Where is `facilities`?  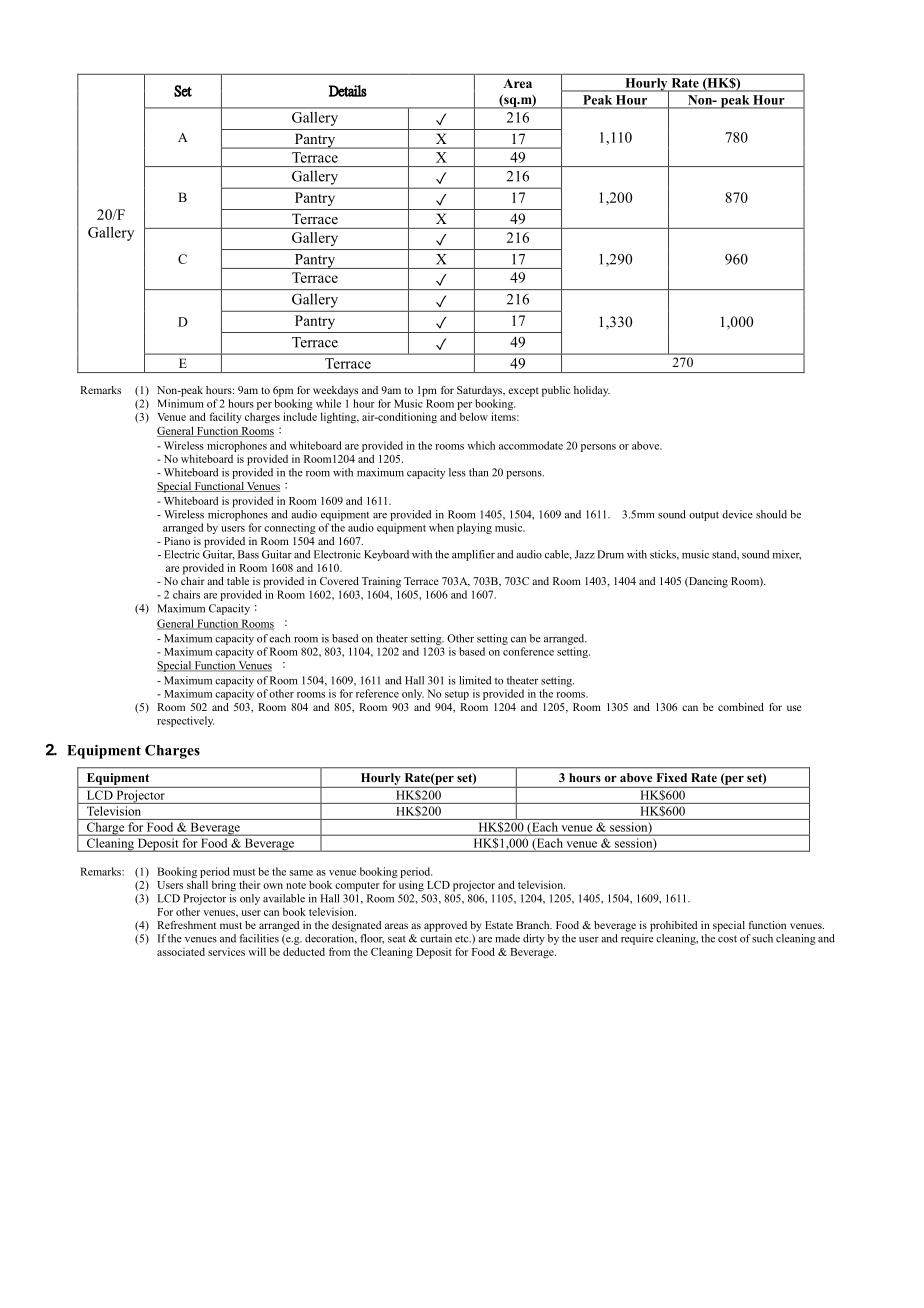
facilities is located at coordinates (259, 938).
